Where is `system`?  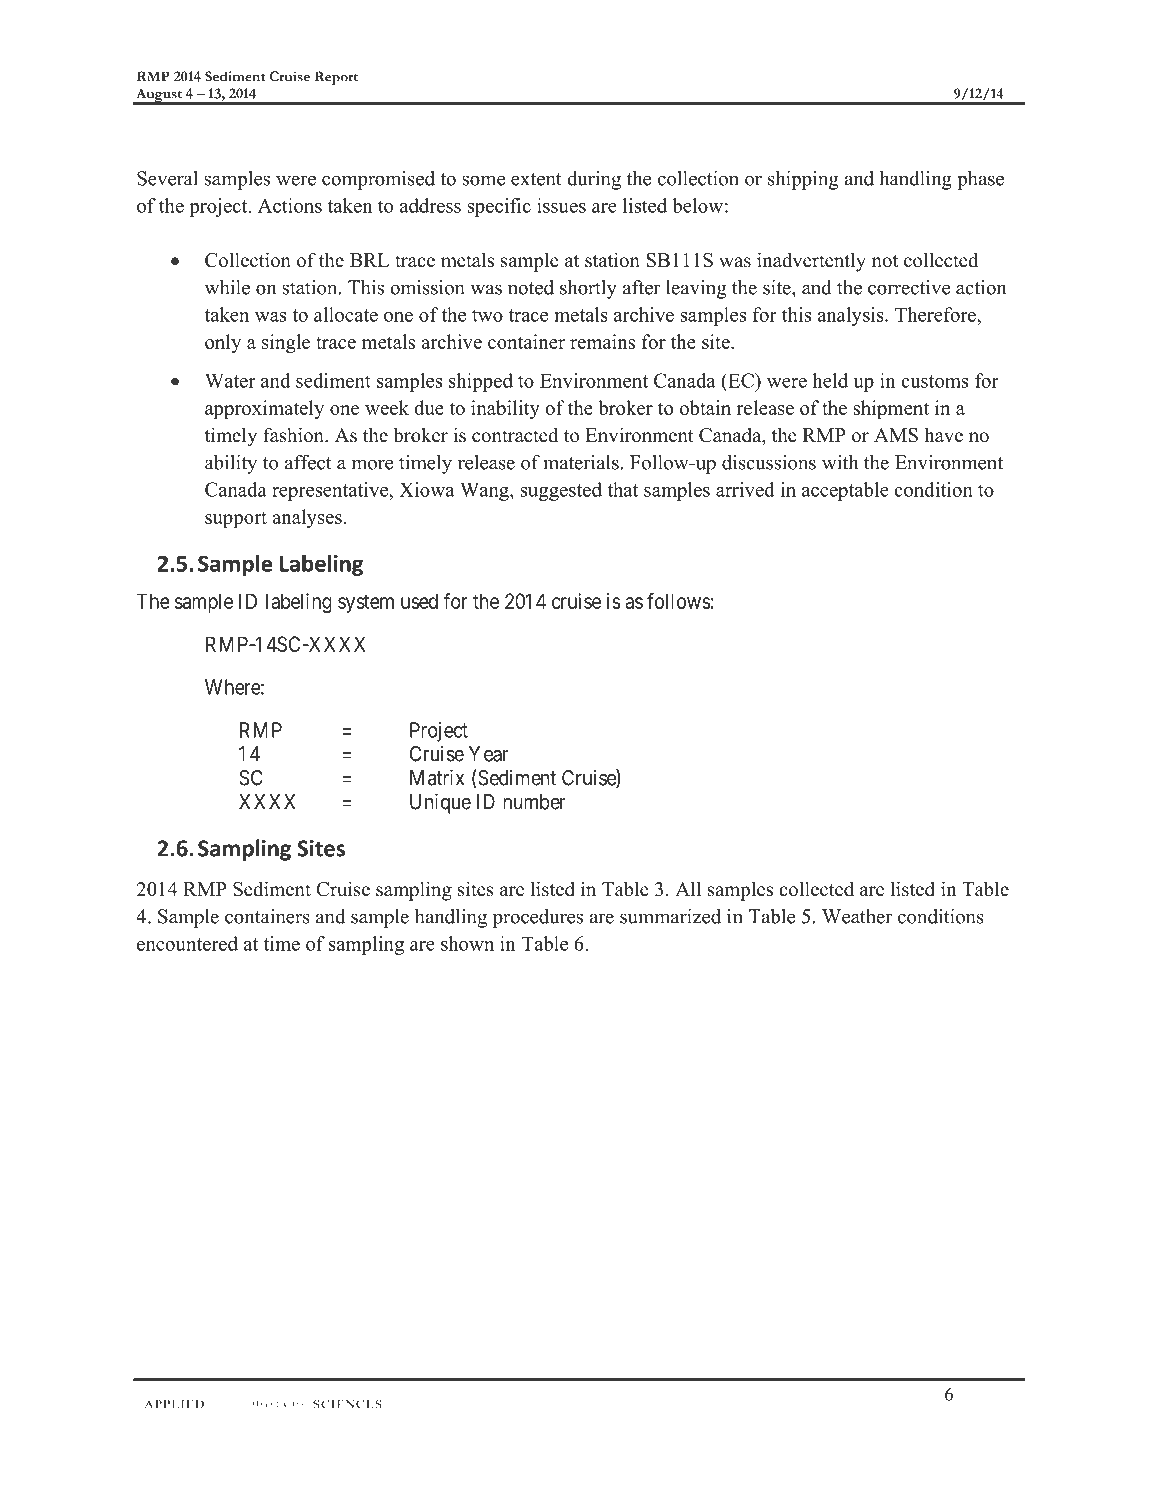
system is located at coordinates (366, 603).
